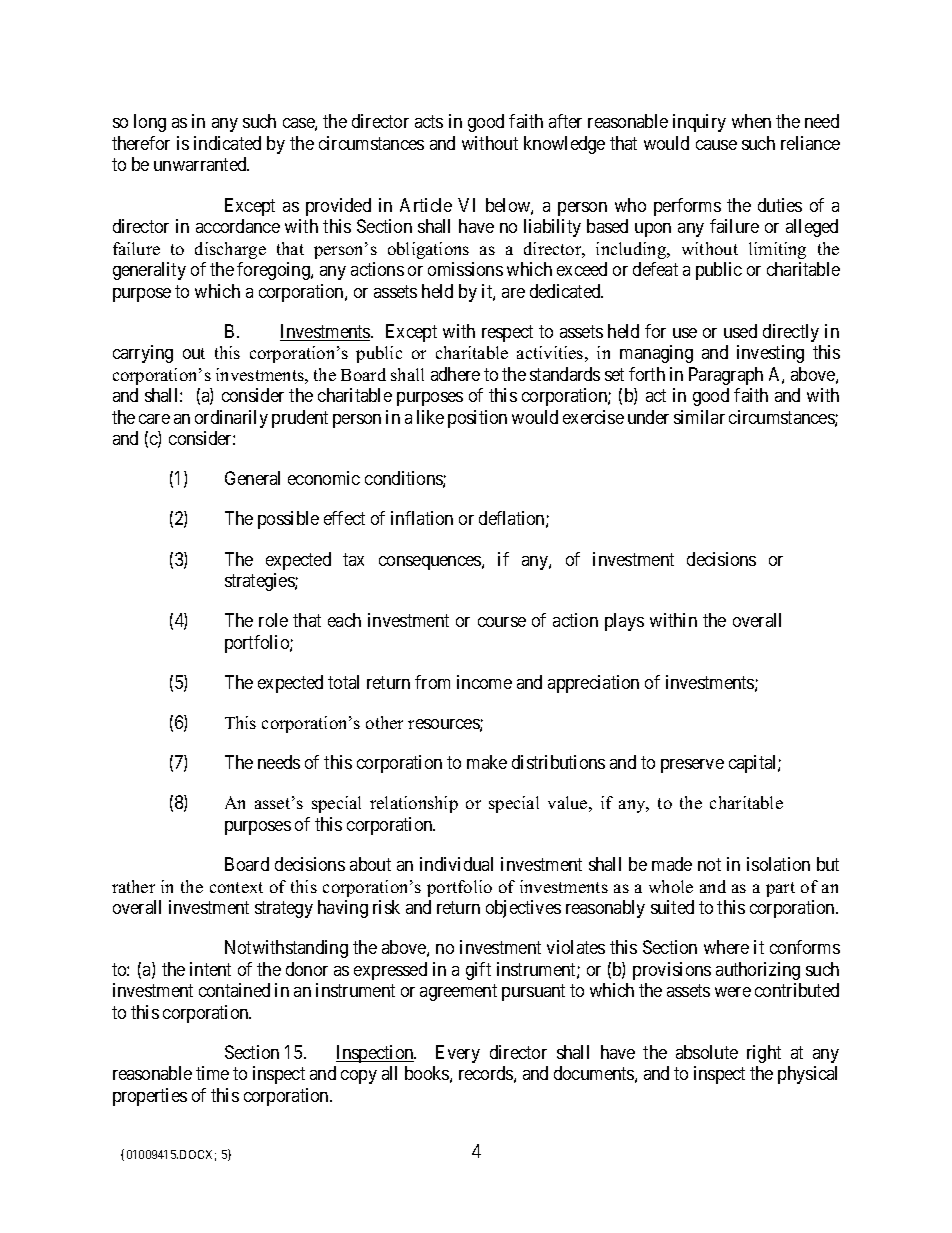  I want to click on inflation, so click(422, 518).
